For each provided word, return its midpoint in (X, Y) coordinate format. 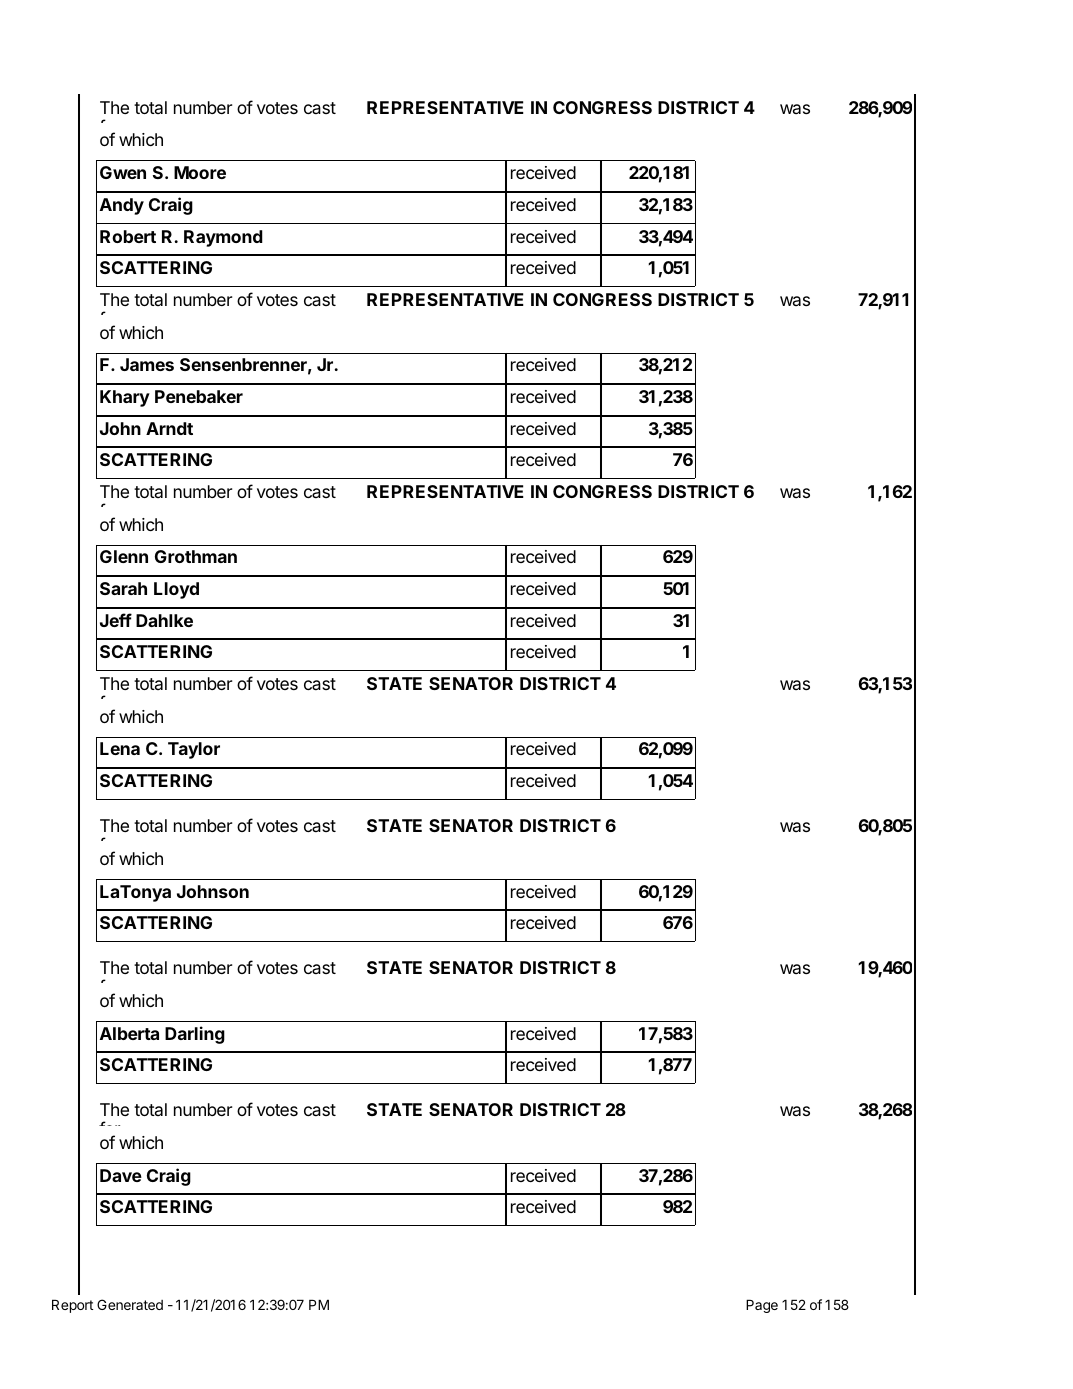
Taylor (194, 750)
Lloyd (176, 590)
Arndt (169, 428)
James (147, 364)
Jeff (116, 620)
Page (762, 1306)
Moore (200, 172)
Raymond (223, 238)
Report (72, 1306)
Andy (122, 206)
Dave (121, 1175)
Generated (130, 1304)
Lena (120, 748)
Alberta (129, 1033)
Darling (195, 1035)
